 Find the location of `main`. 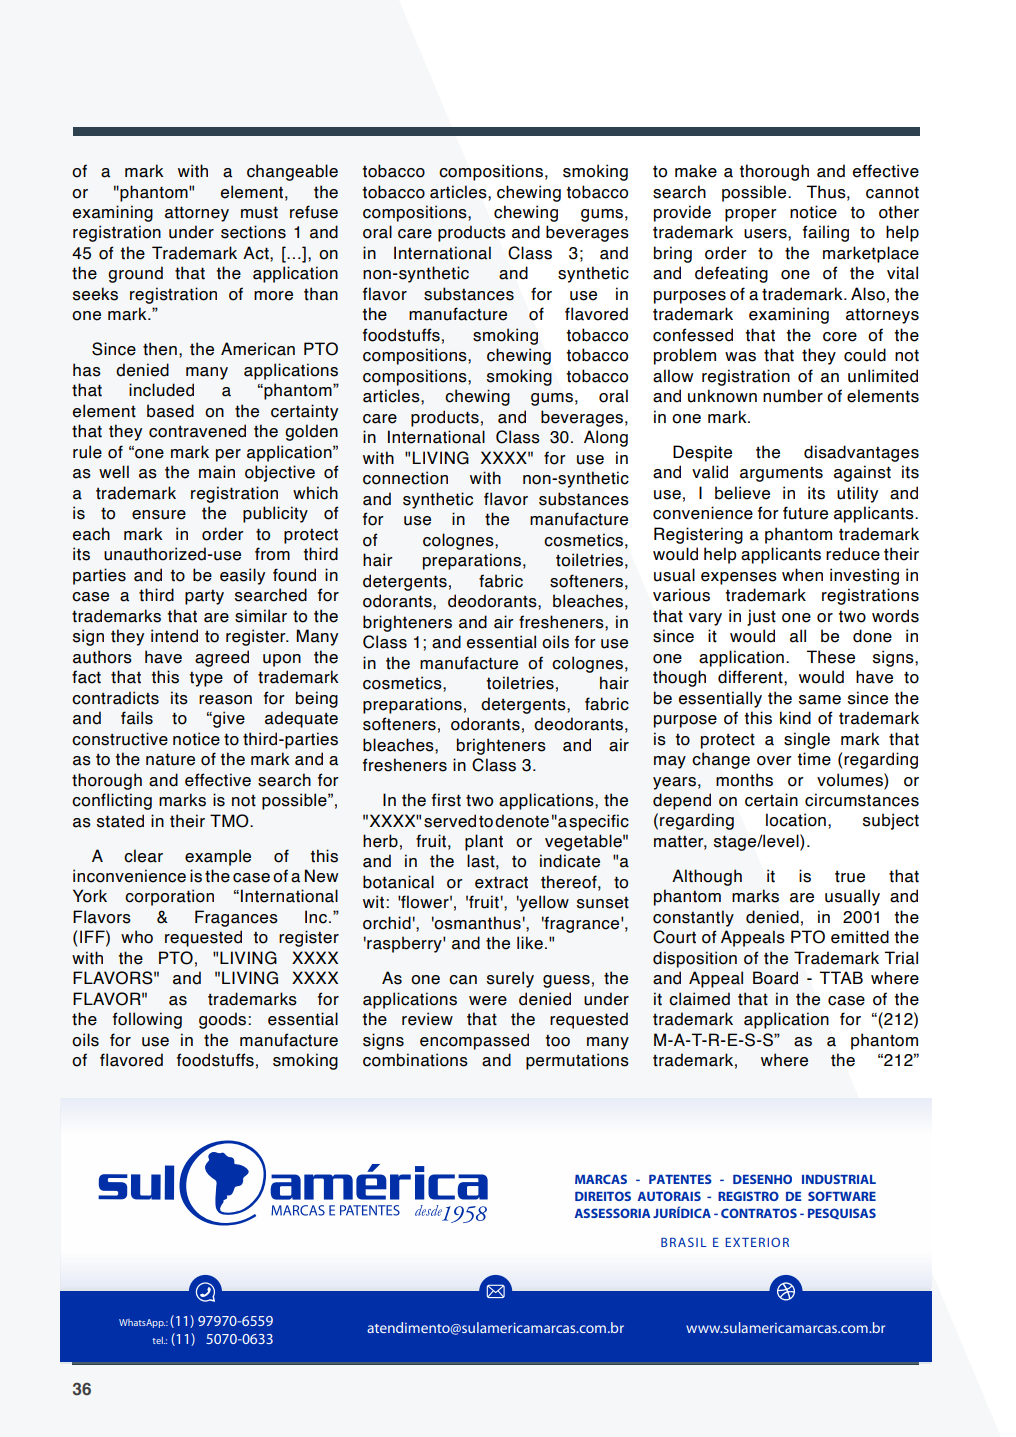

main is located at coordinates (217, 472).
